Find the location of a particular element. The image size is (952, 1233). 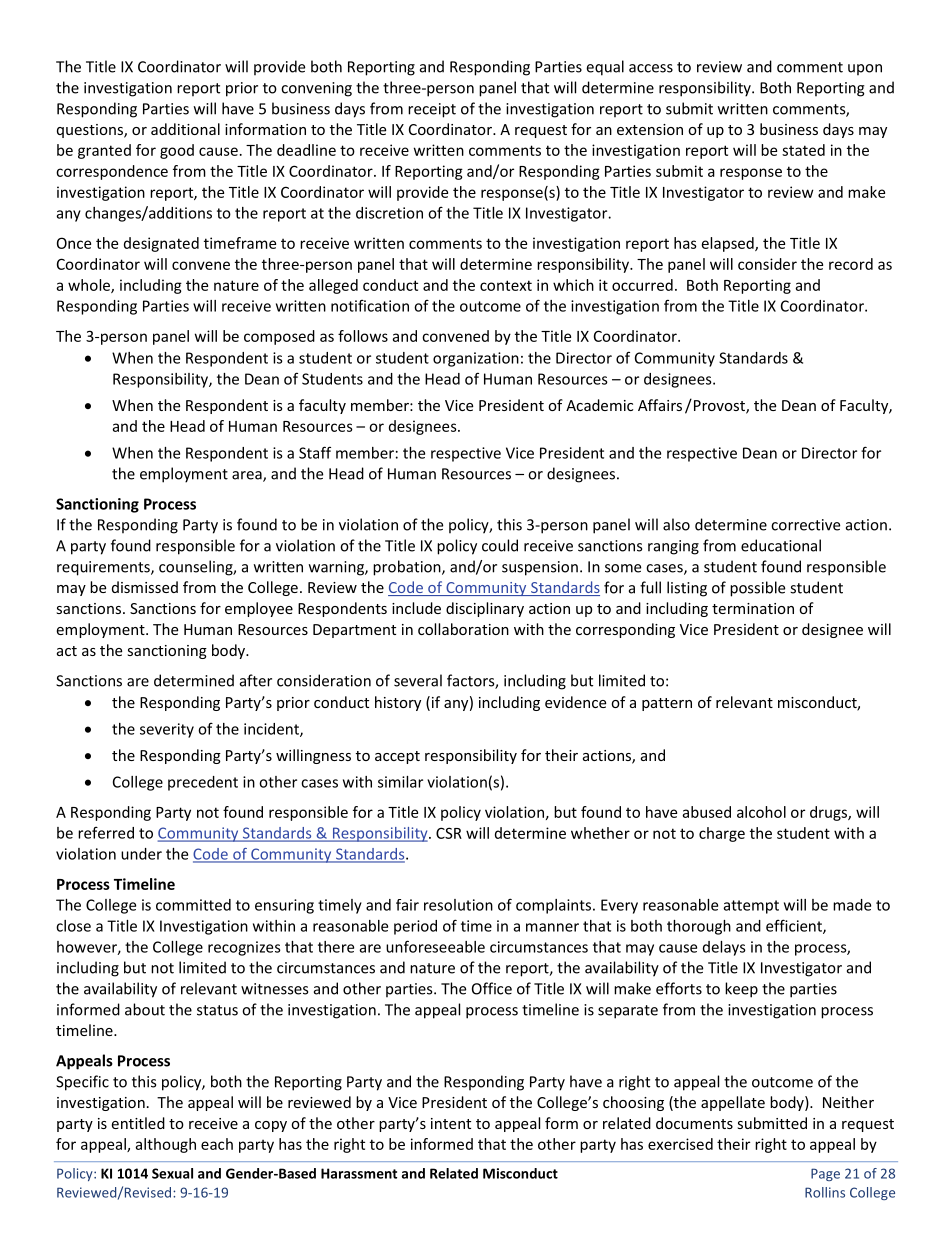

dismissed is located at coordinates (145, 587).
